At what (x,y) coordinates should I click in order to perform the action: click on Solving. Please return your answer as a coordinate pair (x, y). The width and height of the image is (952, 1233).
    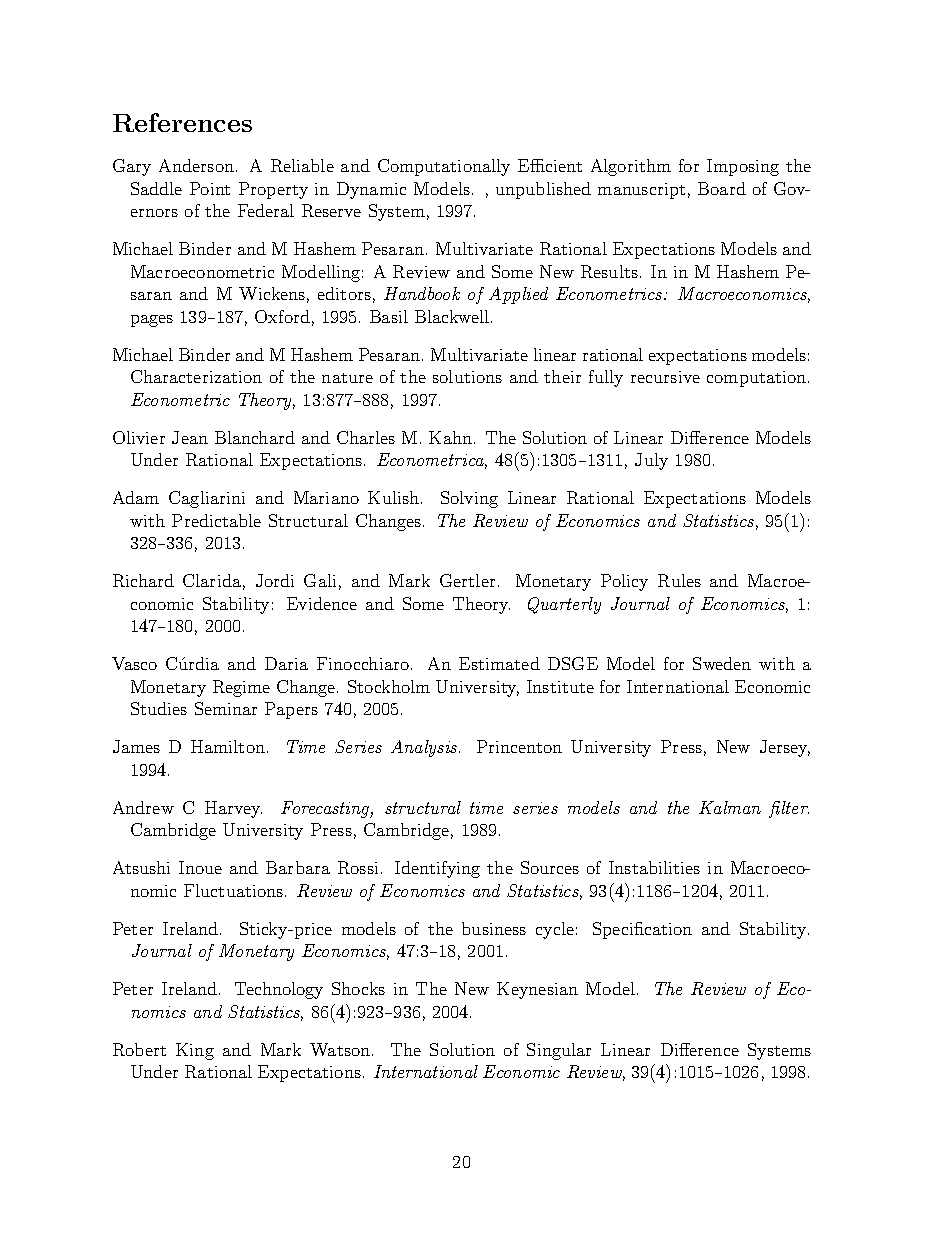
    Looking at the image, I should click on (469, 499).
